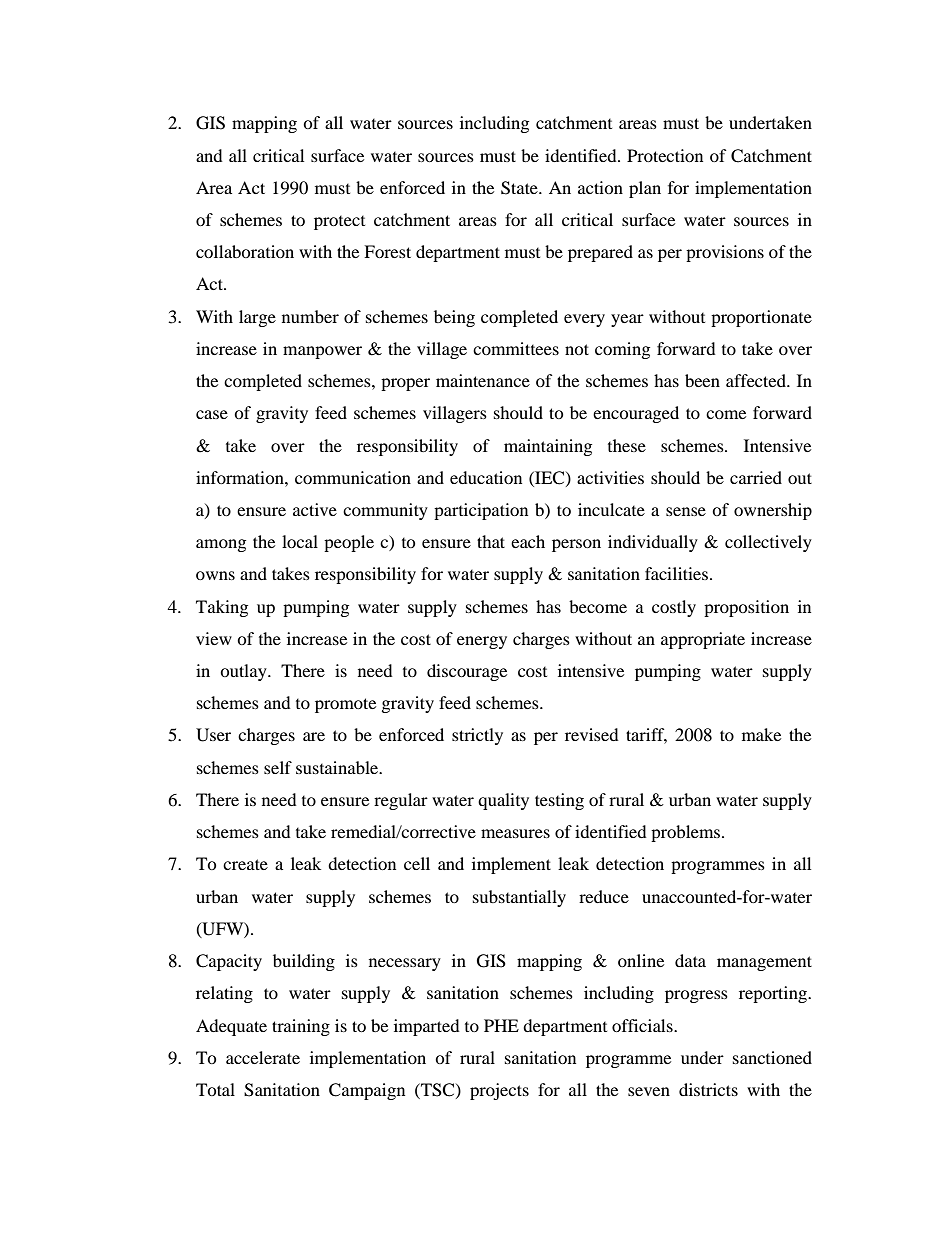 The height and width of the page is (1233, 952). I want to click on State, so click(520, 188).
